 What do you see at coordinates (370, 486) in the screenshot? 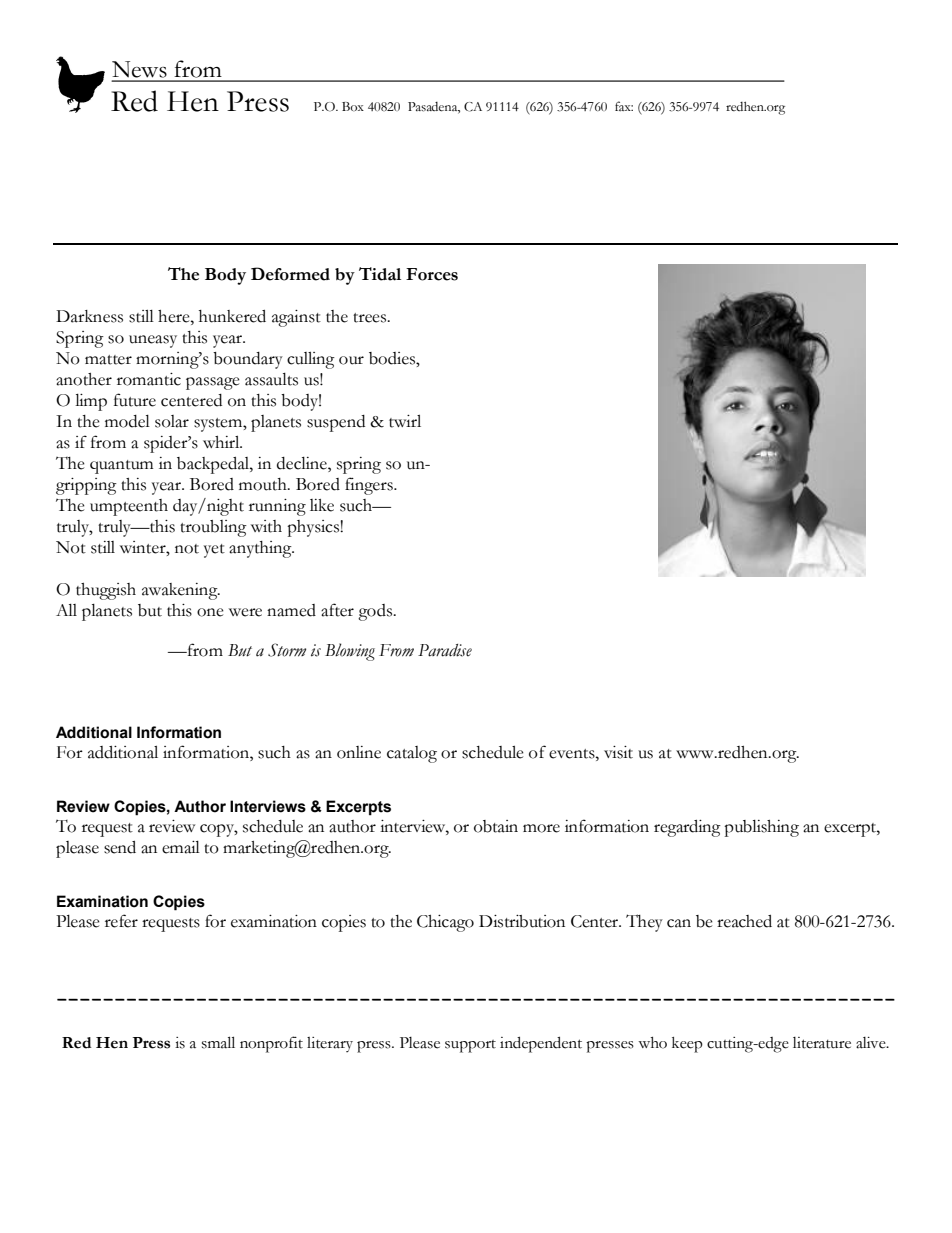
I see `fingers` at bounding box center [370, 486].
